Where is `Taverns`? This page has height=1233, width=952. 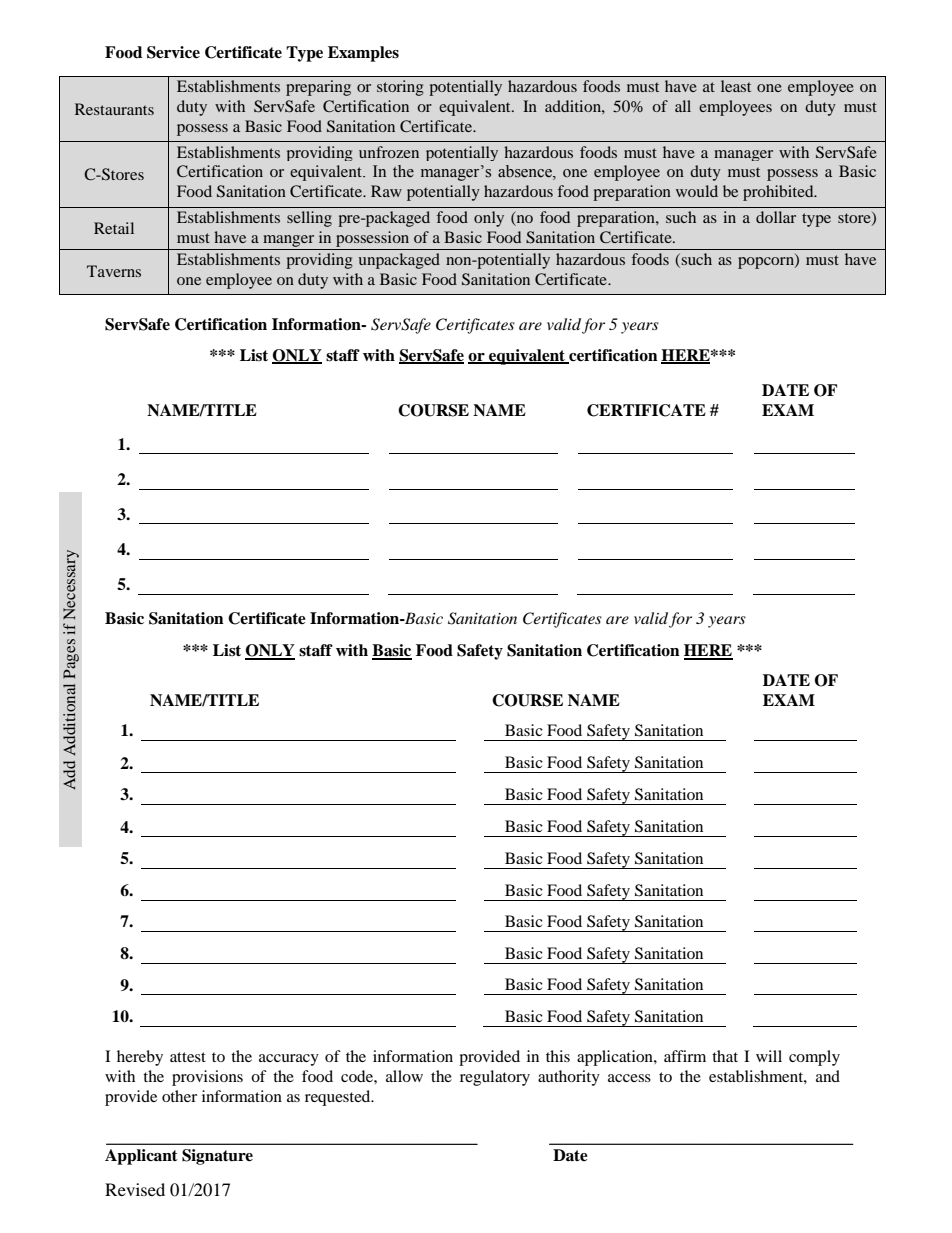 Taverns is located at coordinates (114, 271).
